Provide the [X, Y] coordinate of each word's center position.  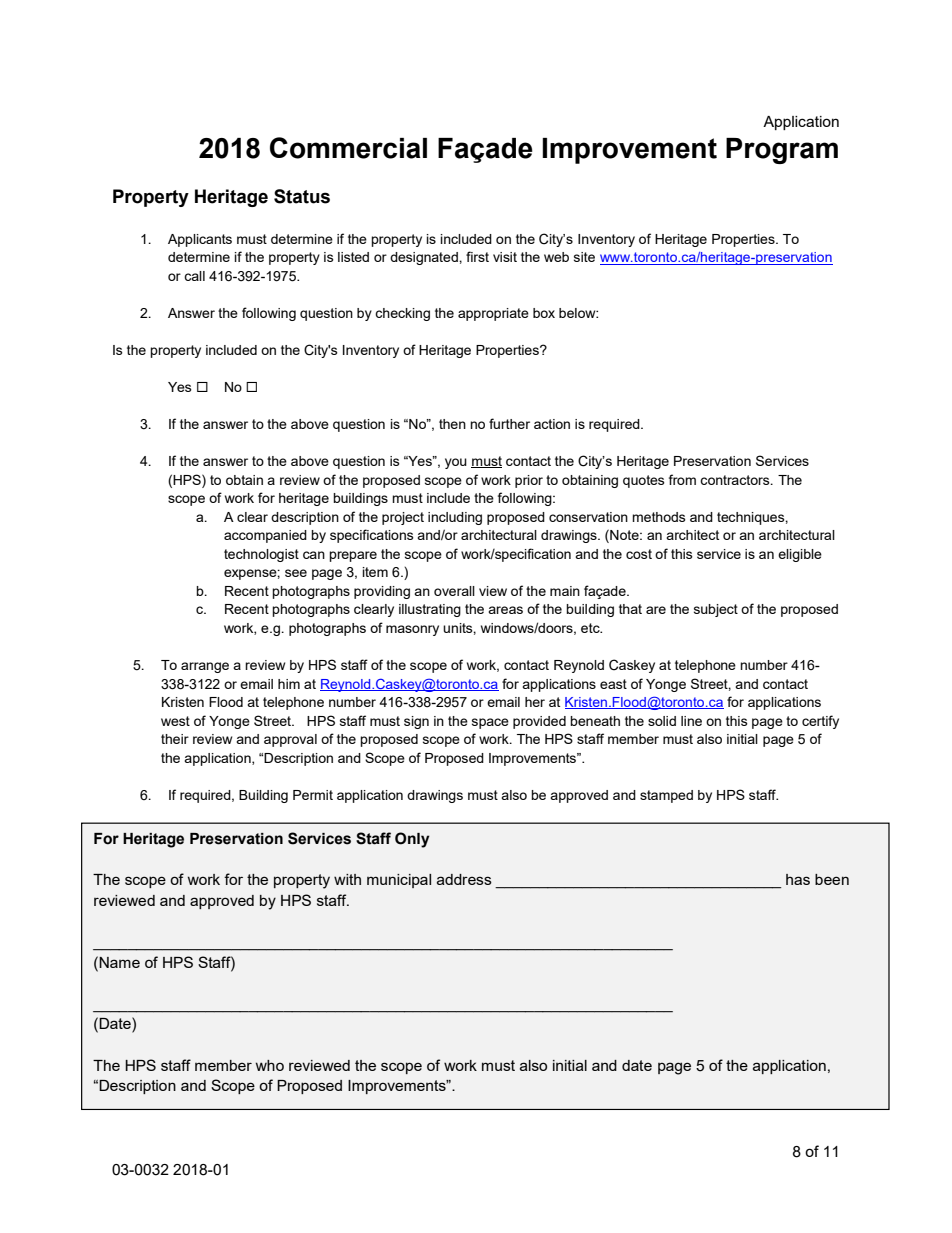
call [194, 276]
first [477, 256]
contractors [736, 480]
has [798, 879]
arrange [205, 667]
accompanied [265, 536]
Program [782, 151]
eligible [800, 555]
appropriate [493, 314]
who [270, 1065]
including [455, 518]
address [464, 879]
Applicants [200, 240]
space [490, 723]
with [347, 879]
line [691, 721]
